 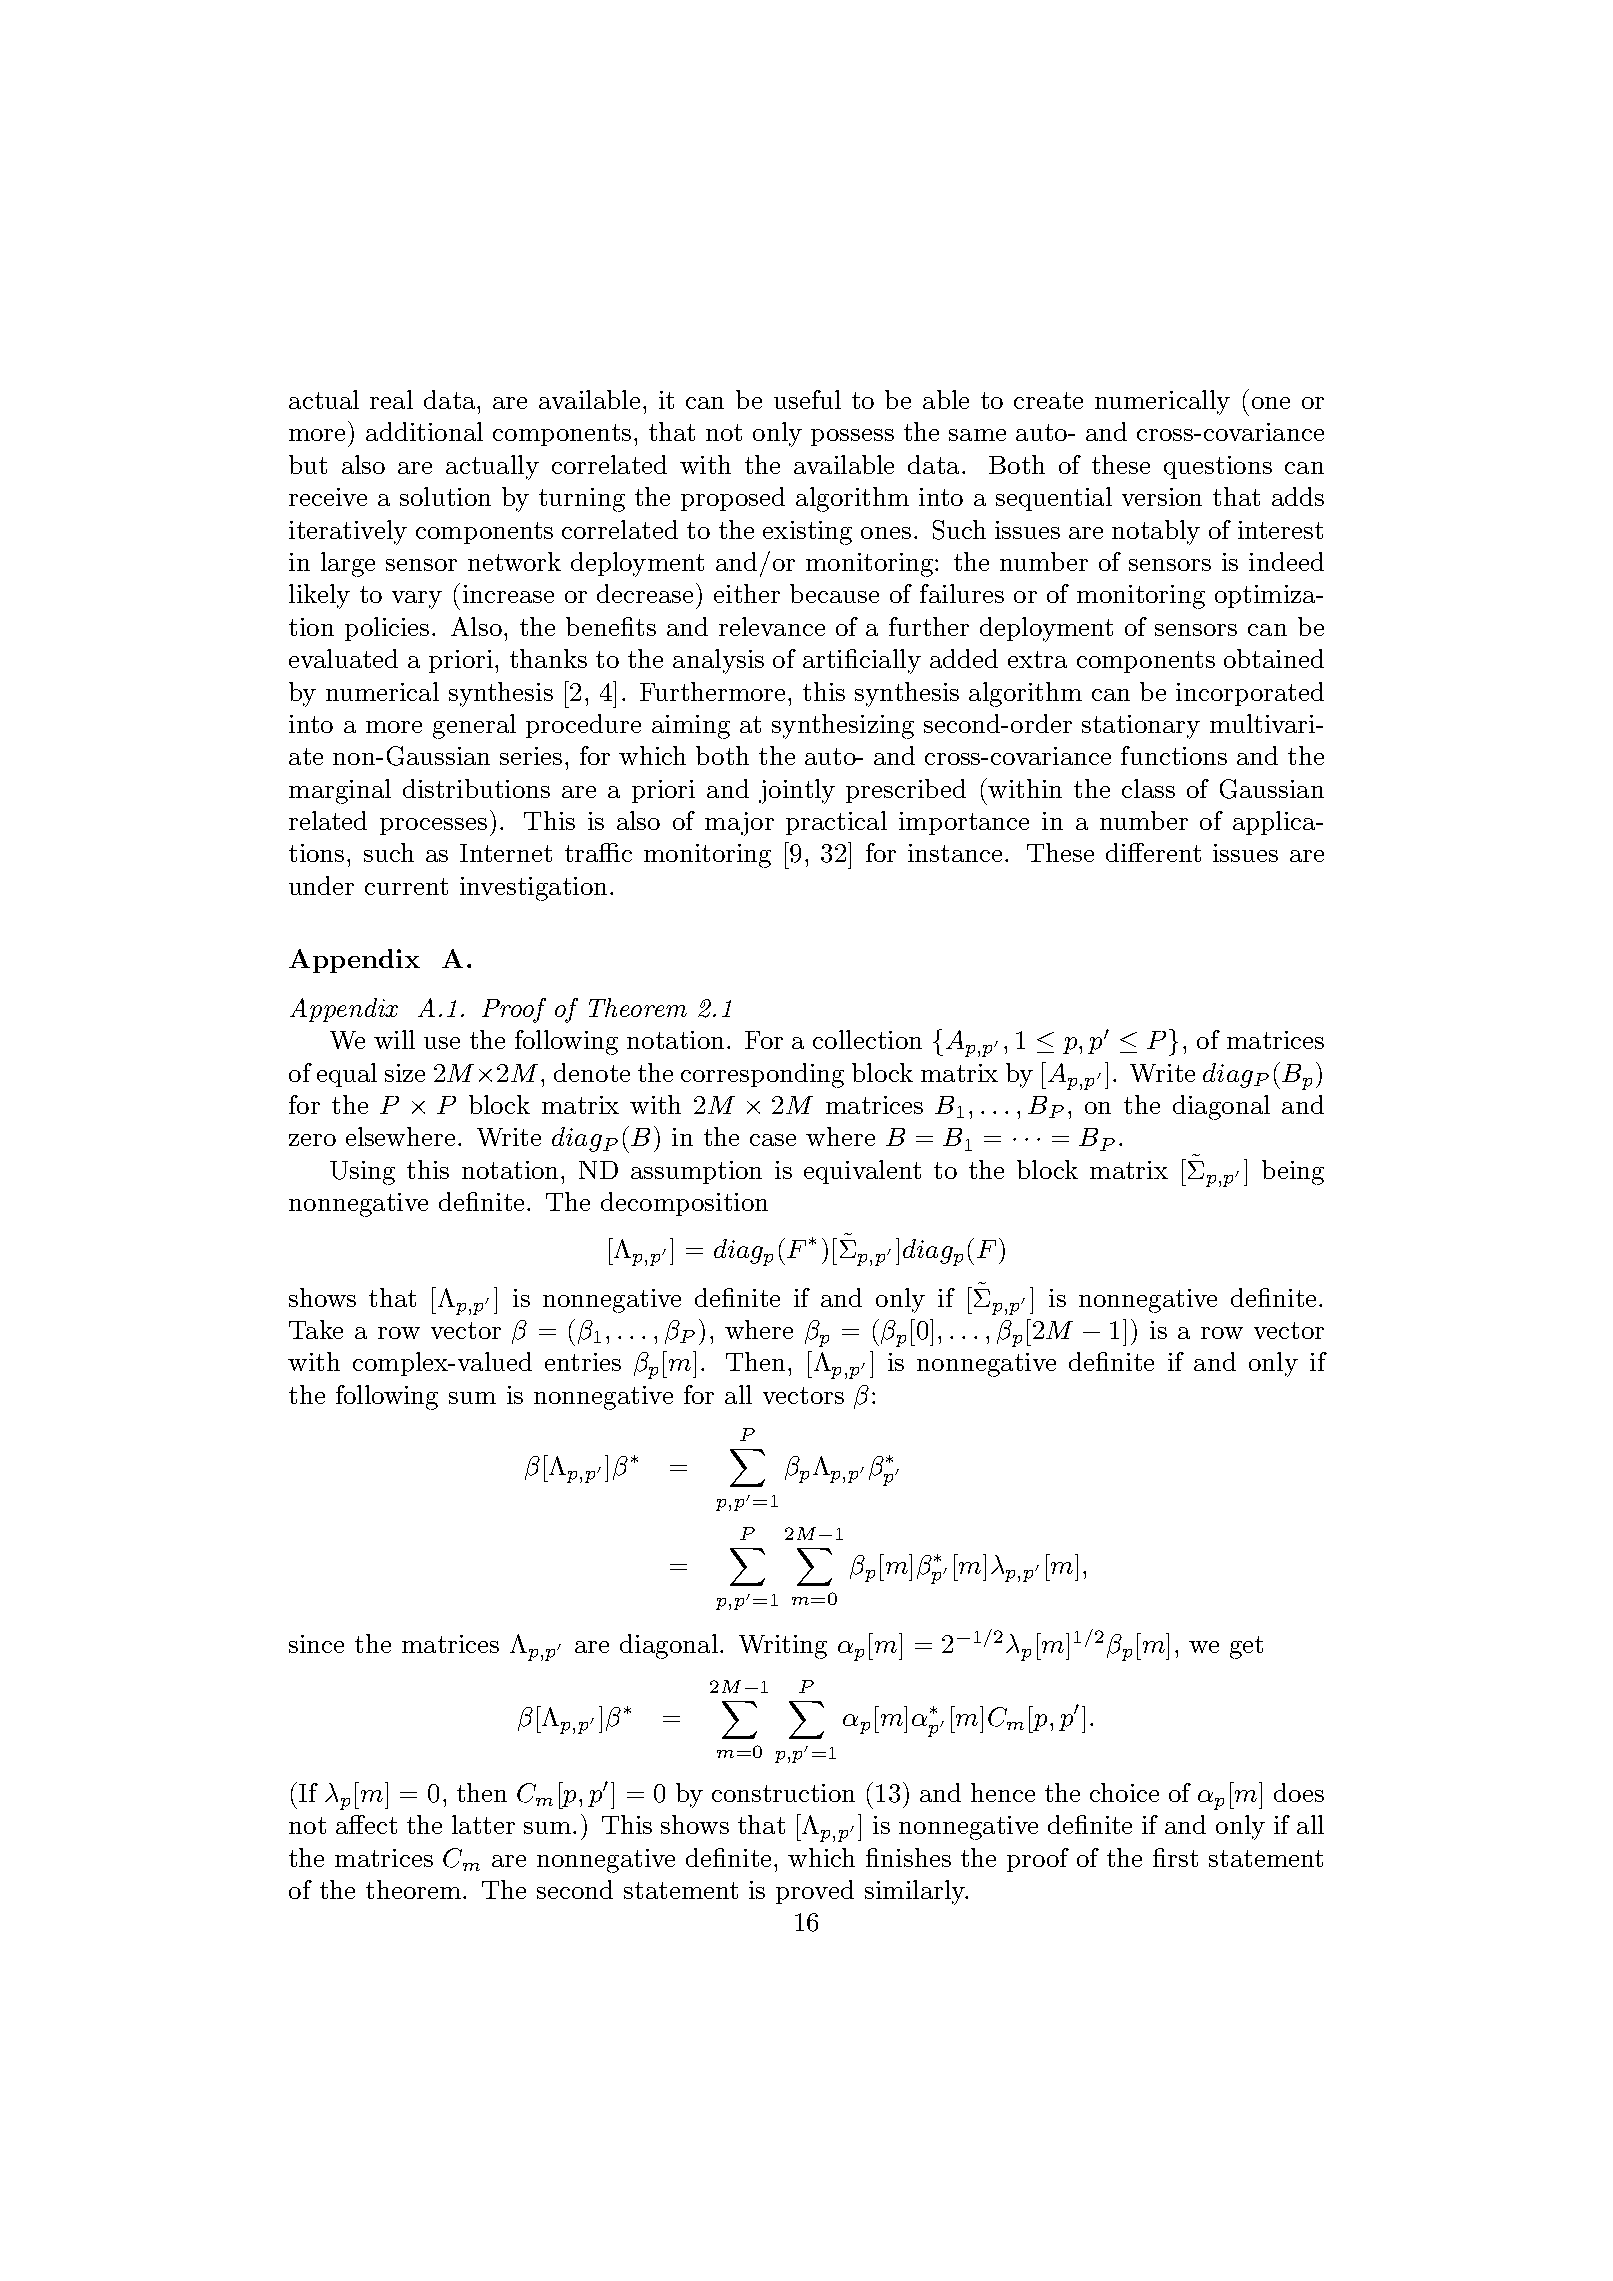 What do you see at coordinates (483, 1824) in the screenshot?
I see `latter` at bounding box center [483, 1824].
